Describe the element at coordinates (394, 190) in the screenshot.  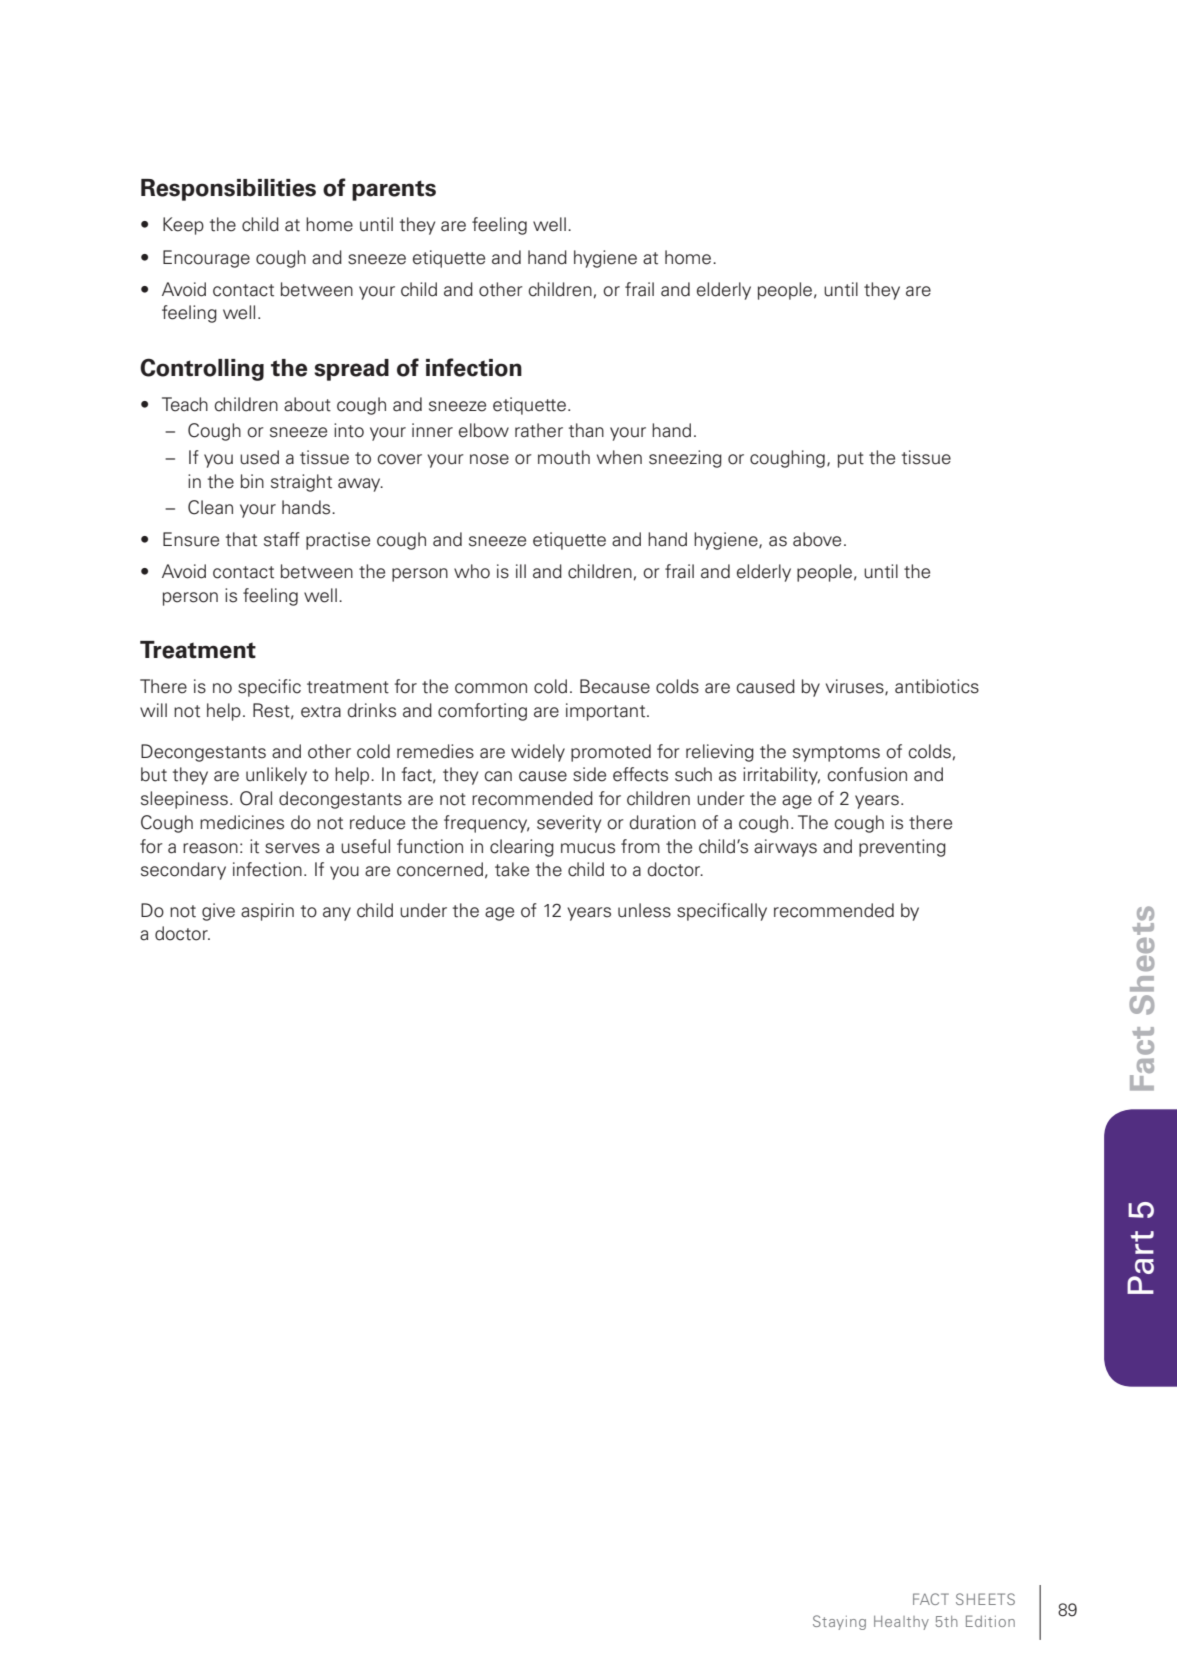
I see `parents` at that location.
